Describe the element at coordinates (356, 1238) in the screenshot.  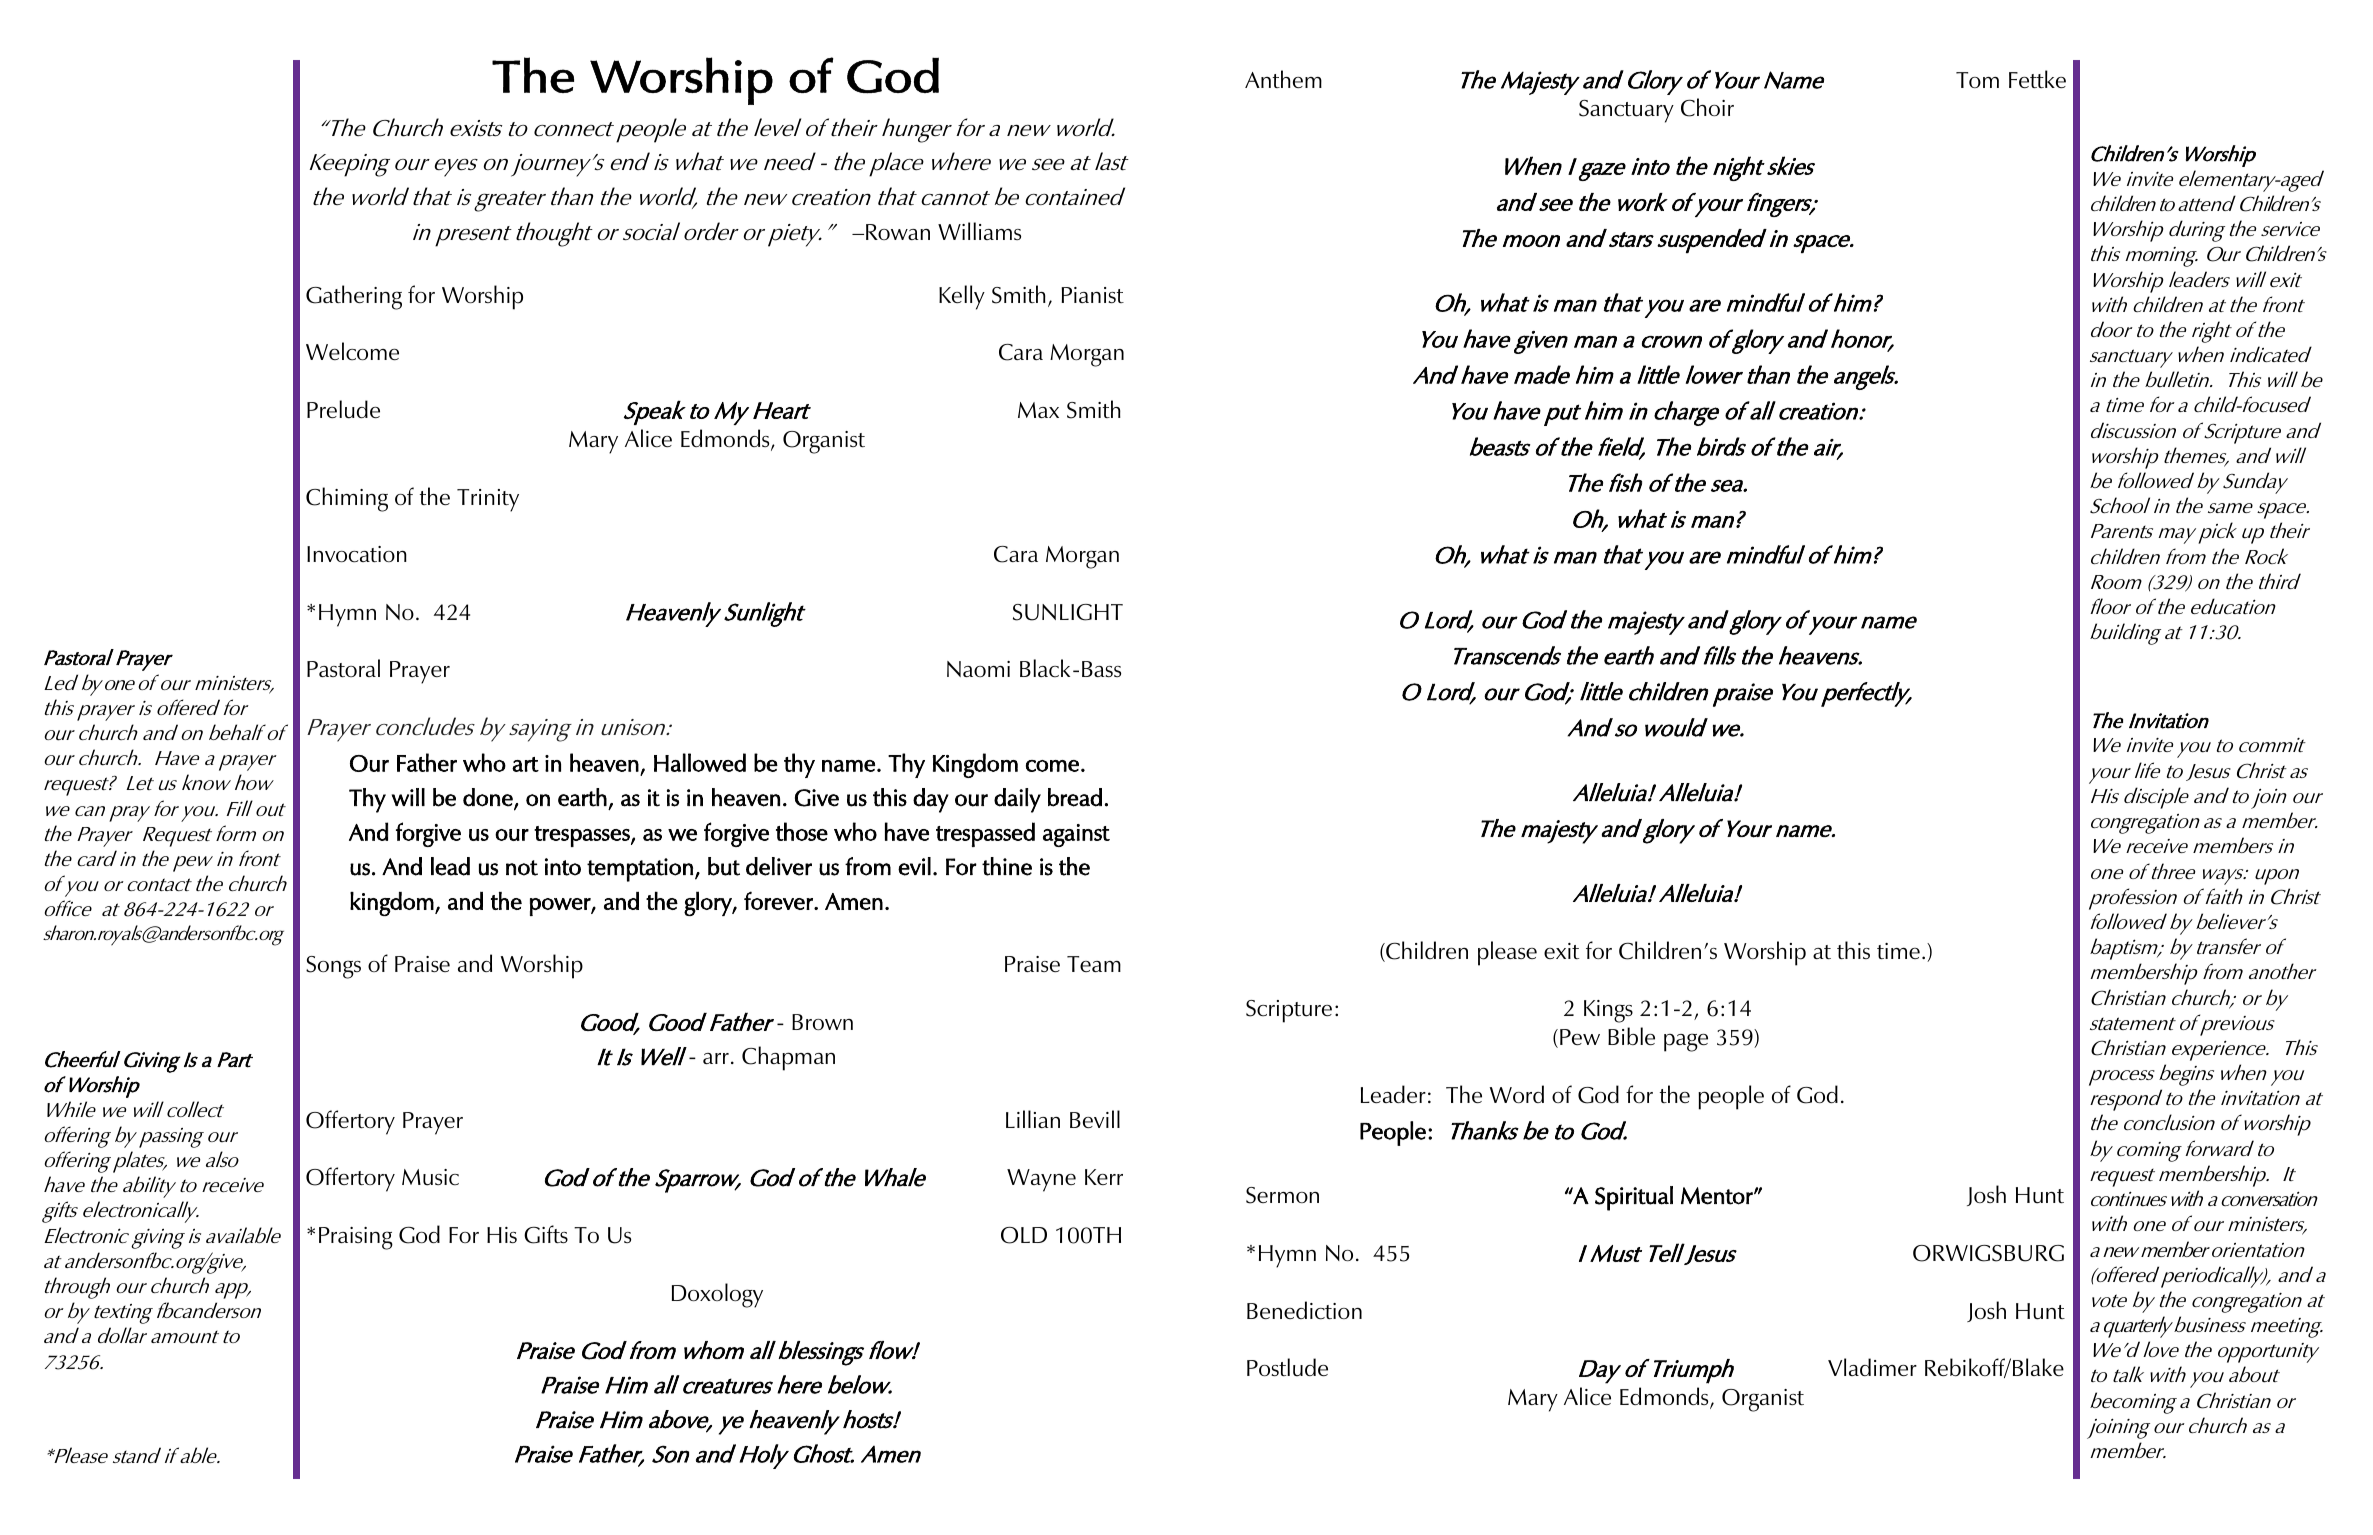
I see `Praising` at that location.
